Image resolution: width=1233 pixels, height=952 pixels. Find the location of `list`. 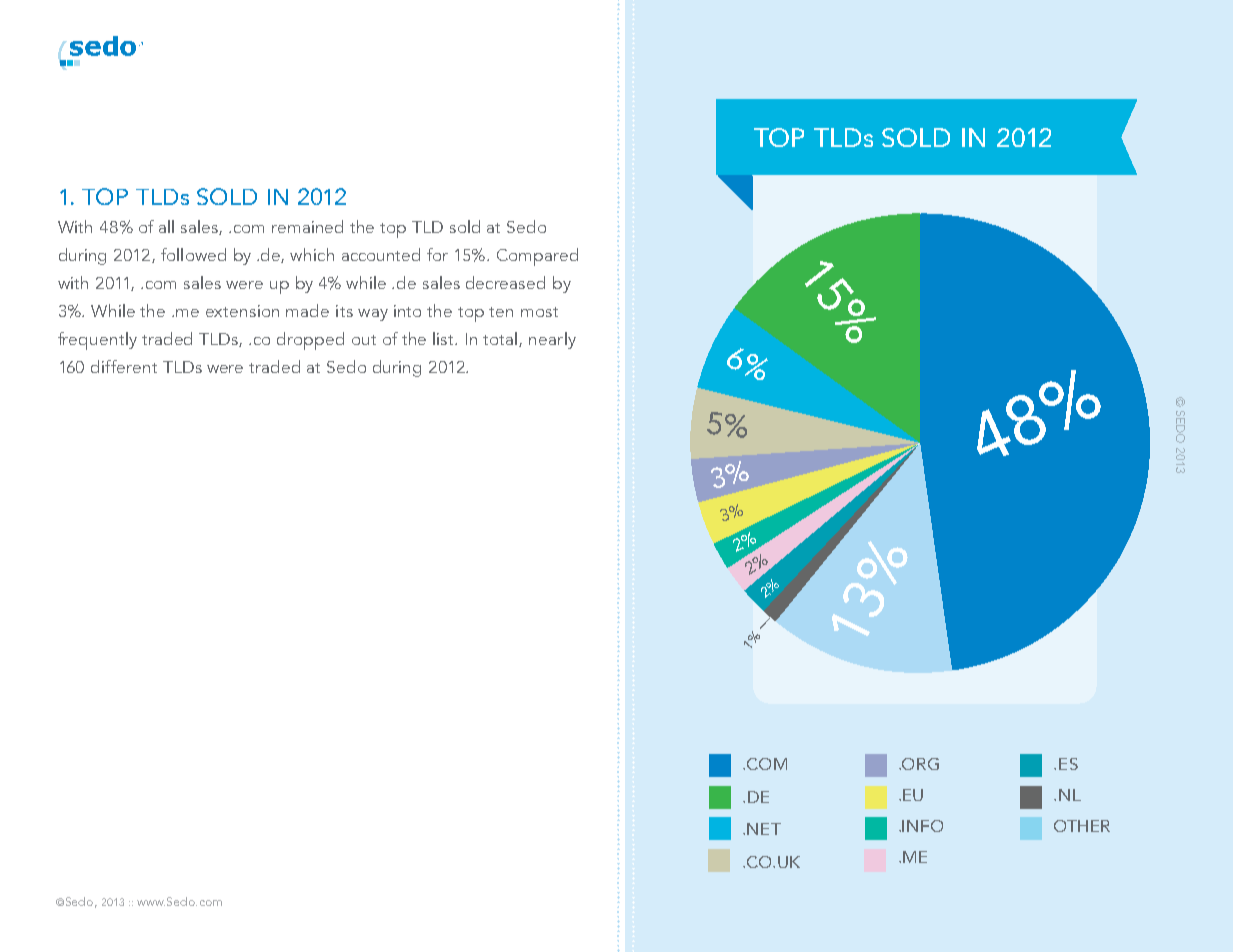

list is located at coordinates (445, 338).
